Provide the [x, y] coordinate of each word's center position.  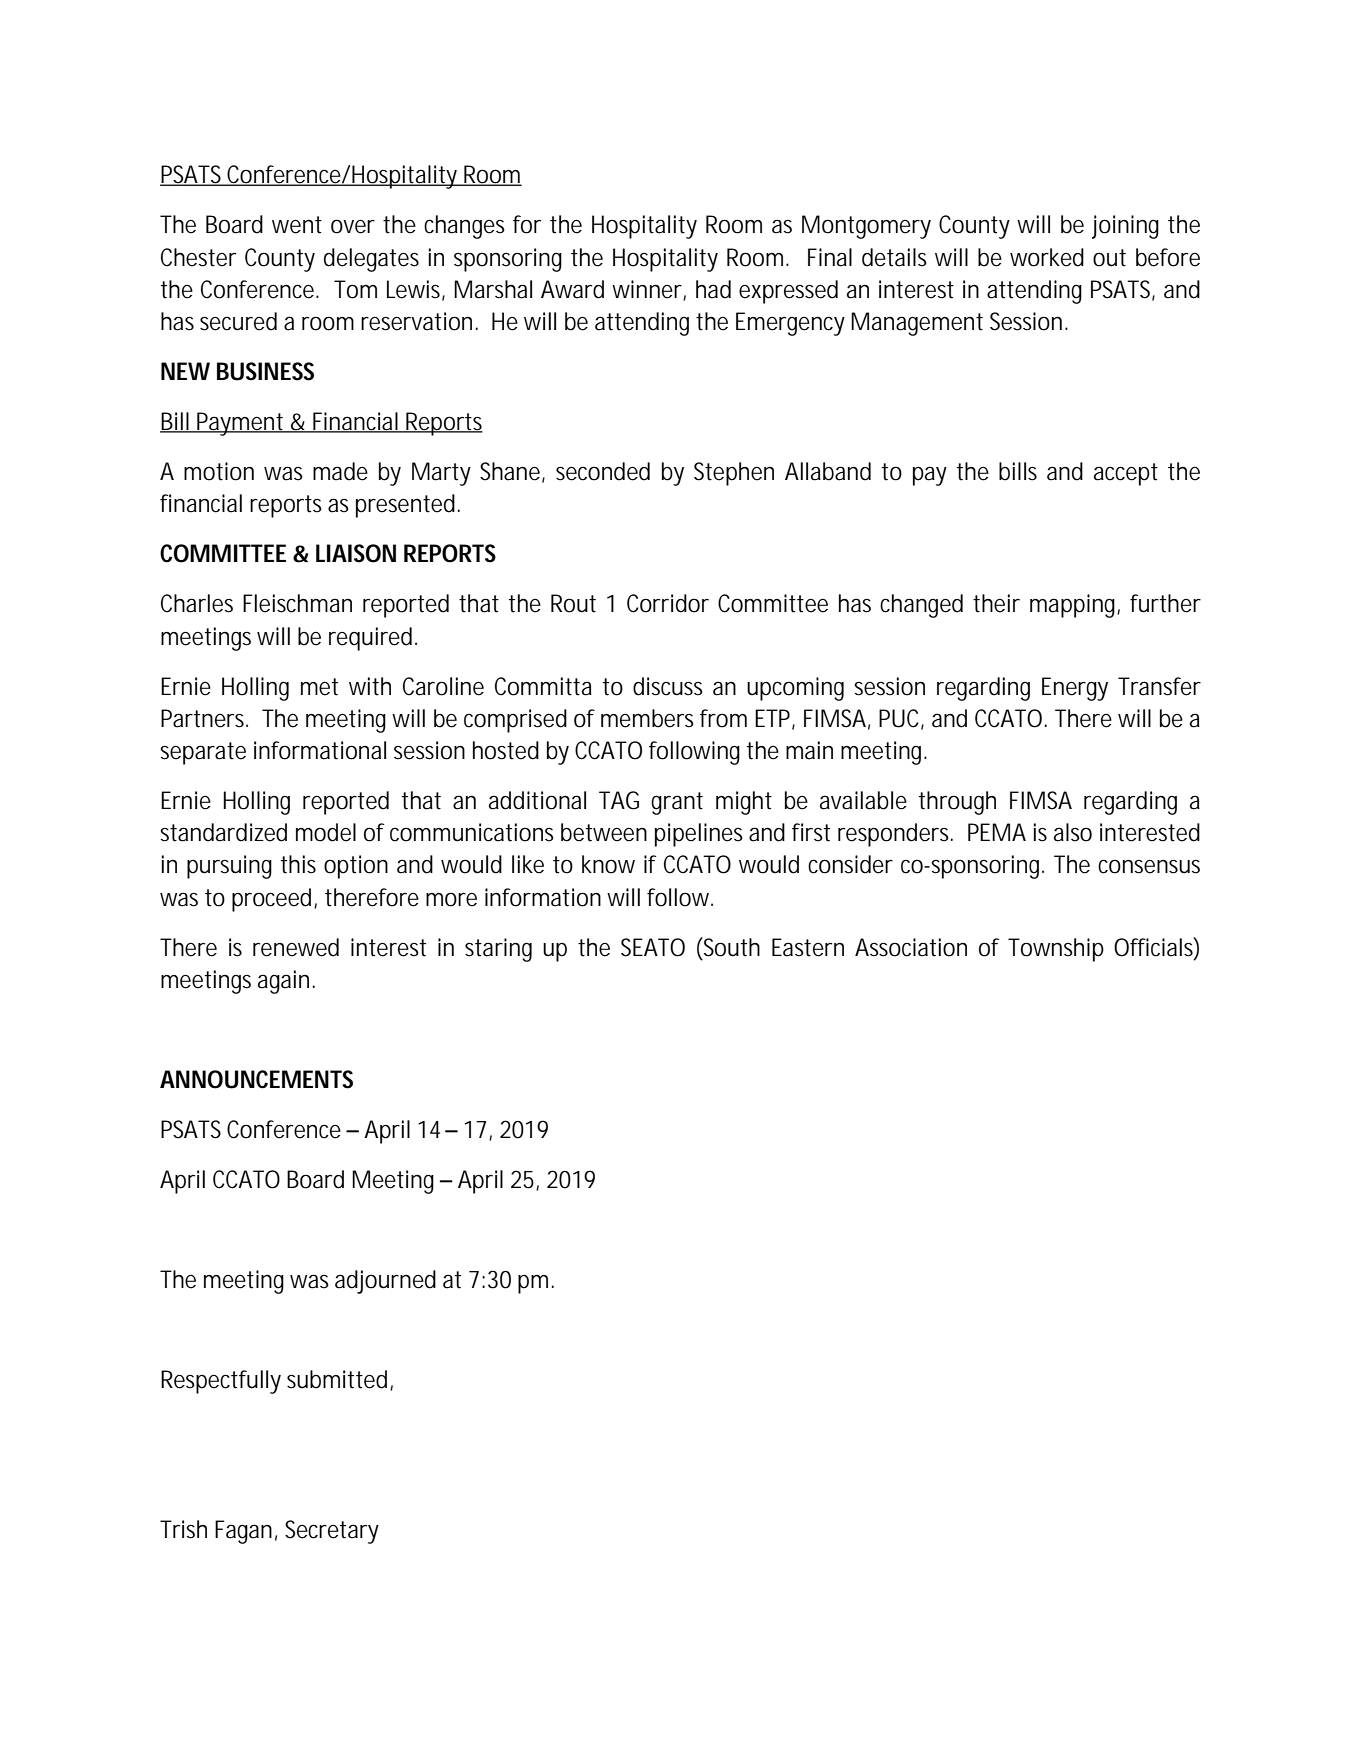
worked [1047, 257]
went [297, 225]
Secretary [332, 1532]
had [713, 289]
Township [1056, 950]
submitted [339, 1380]
